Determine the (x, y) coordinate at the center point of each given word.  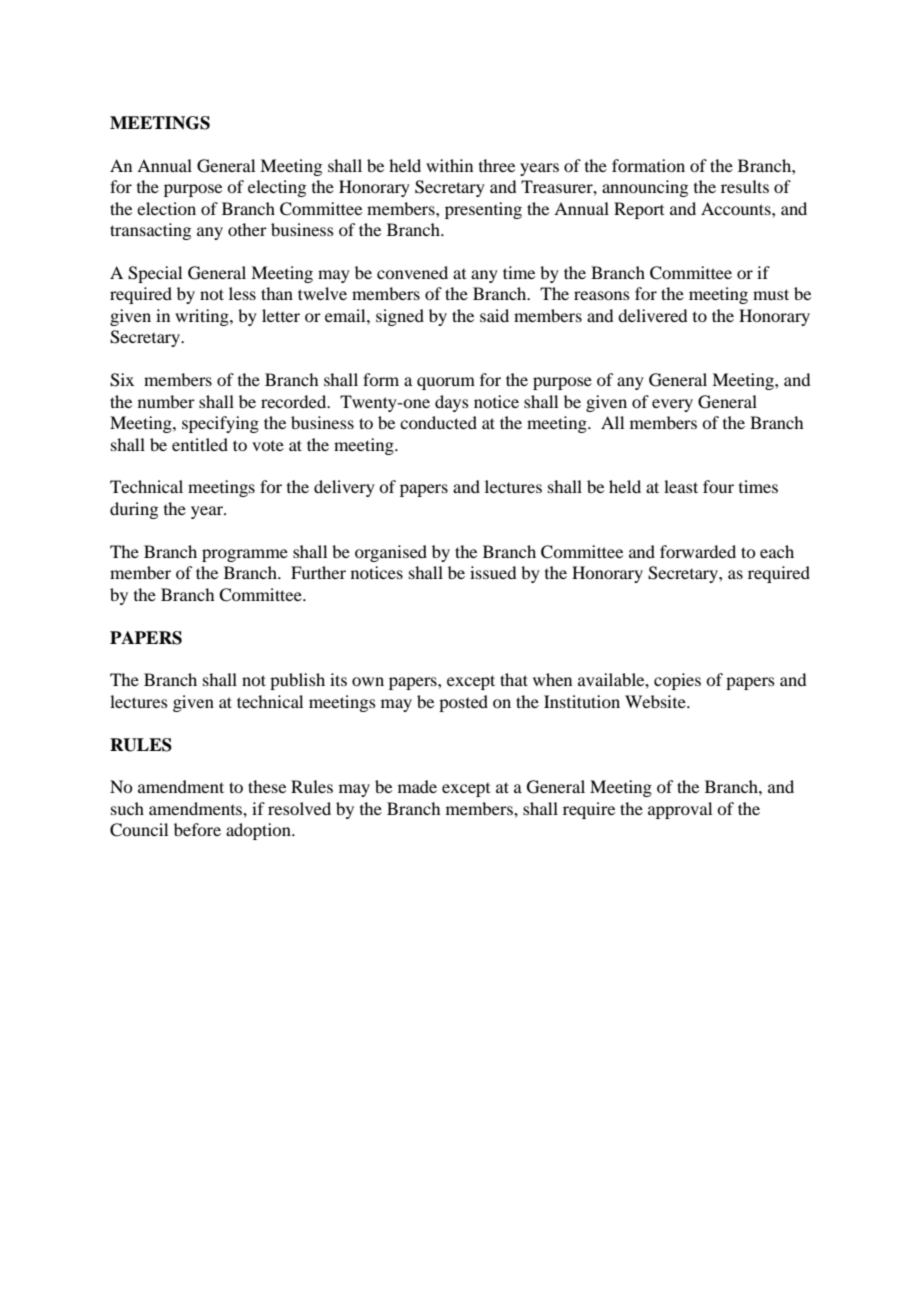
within (449, 165)
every (672, 405)
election (166, 208)
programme (245, 555)
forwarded (698, 551)
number (166, 401)
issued (493, 572)
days (452, 403)
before (197, 829)
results (745, 186)
